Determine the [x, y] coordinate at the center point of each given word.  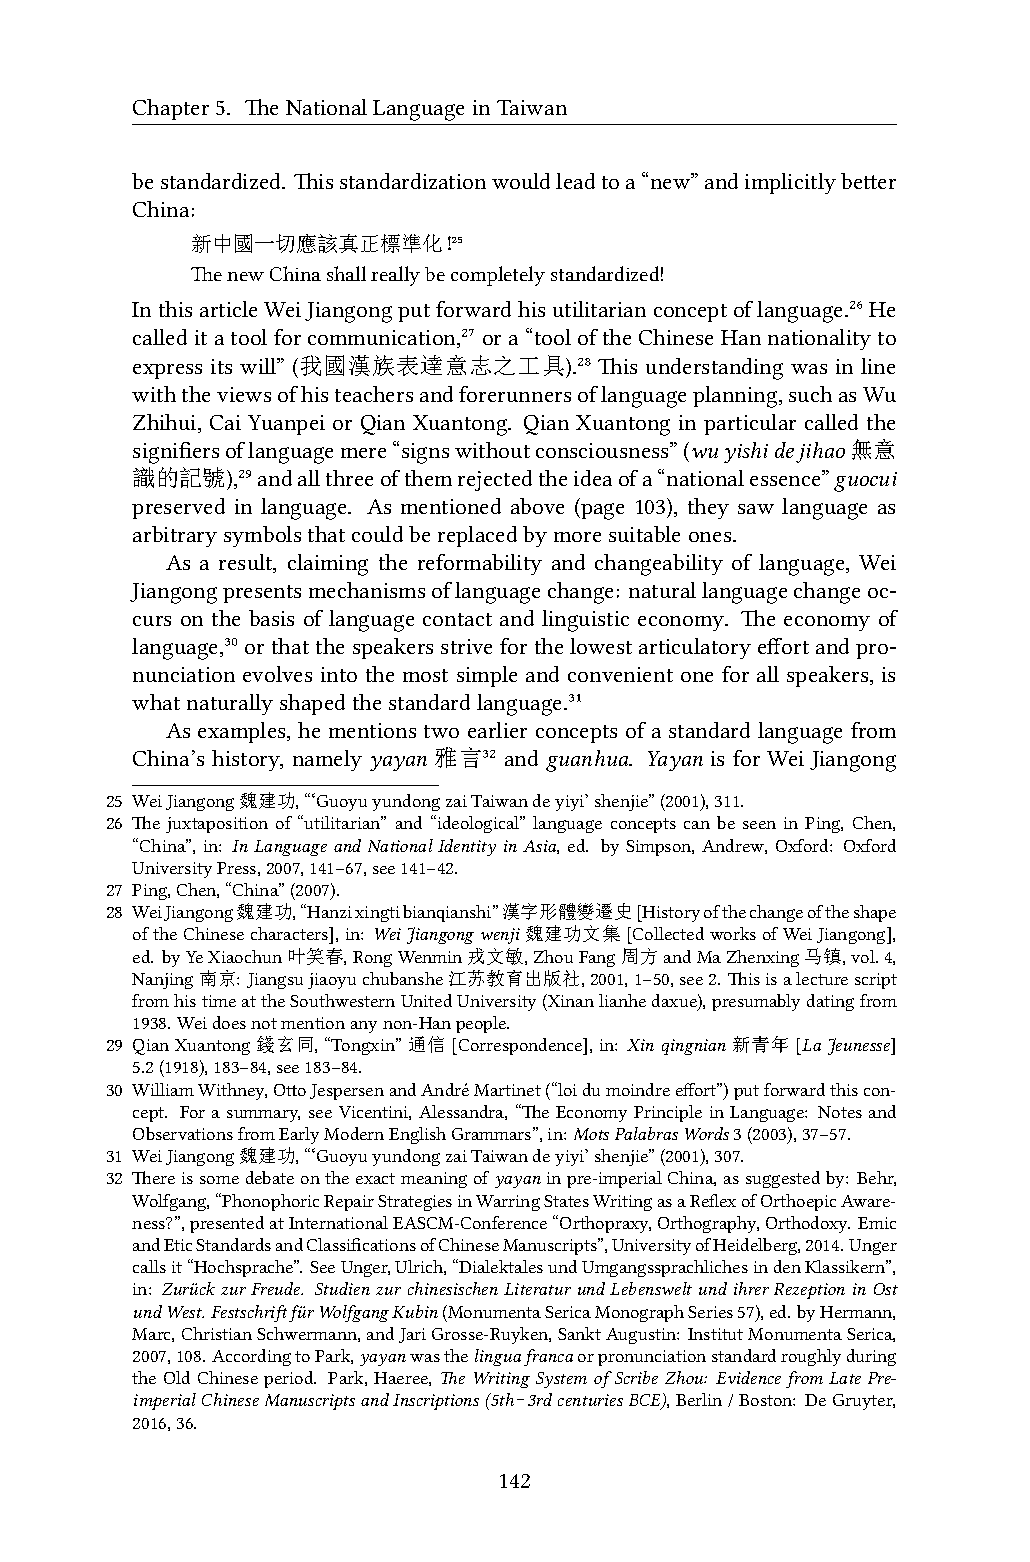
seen [759, 825]
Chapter [171, 109]
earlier [497, 730]
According [251, 1357]
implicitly [790, 183]
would [521, 181]
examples [243, 732]
